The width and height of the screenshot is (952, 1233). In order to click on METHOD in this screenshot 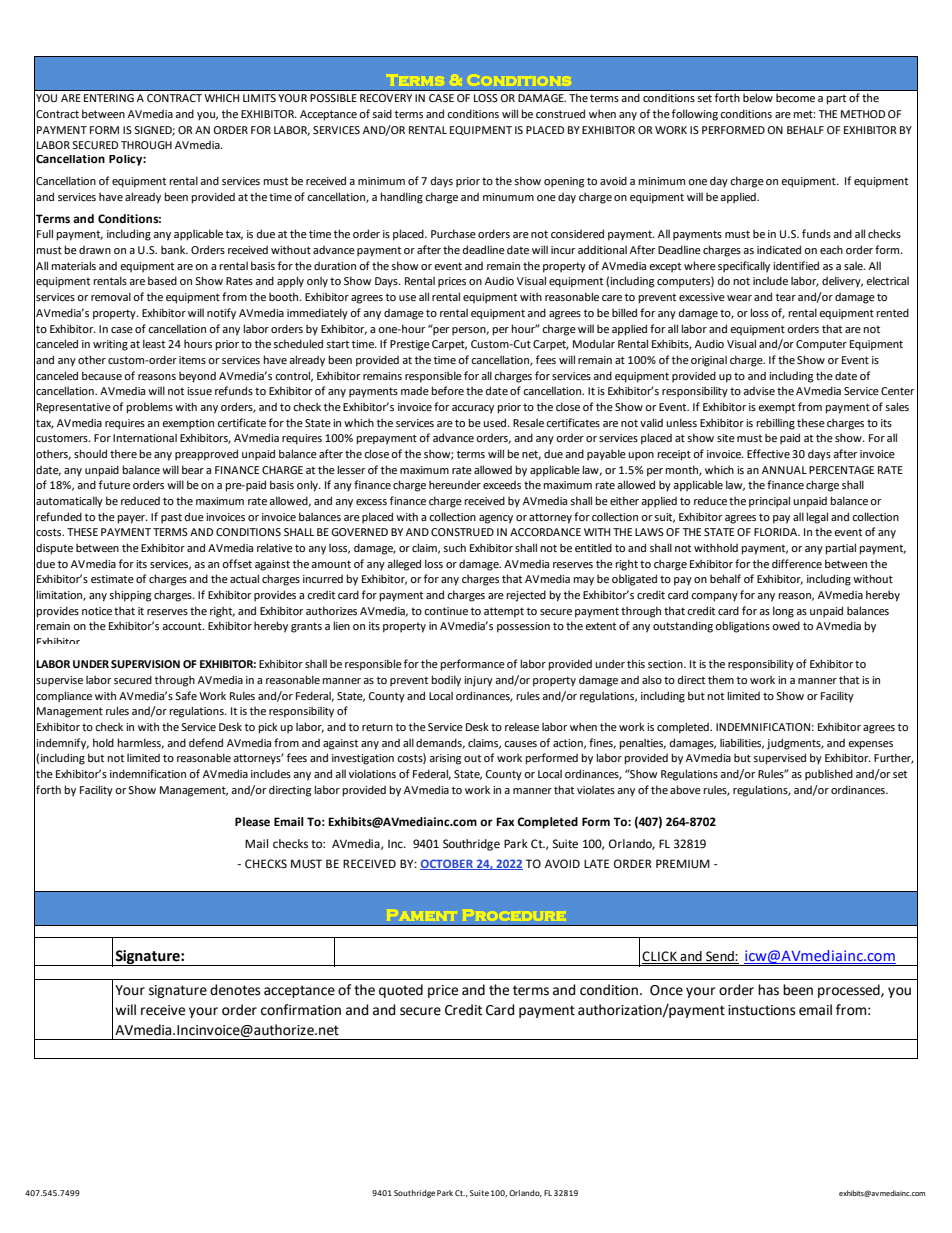, I will do `click(863, 114)`.
